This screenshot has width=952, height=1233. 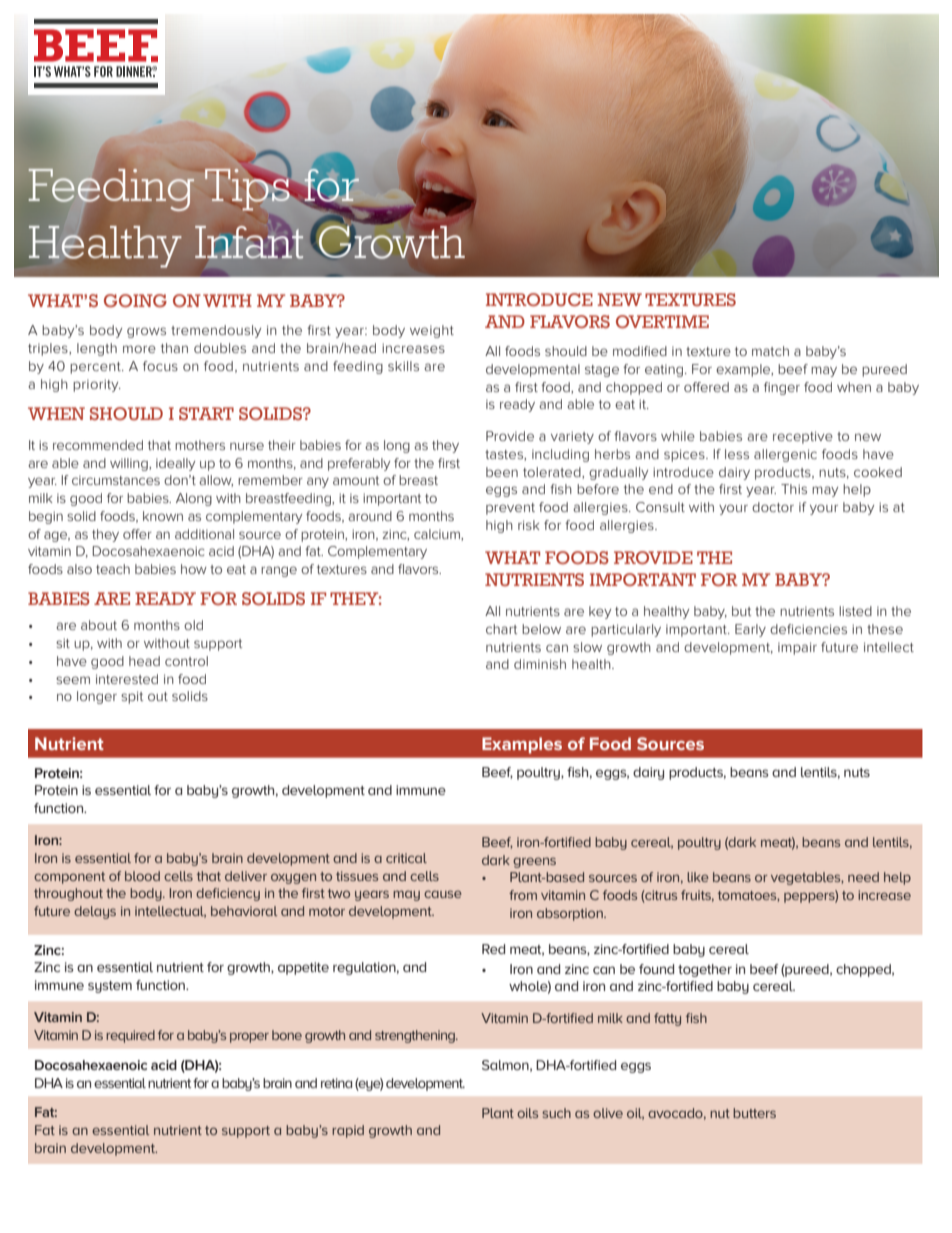 I want to click on chart, so click(x=501, y=629).
